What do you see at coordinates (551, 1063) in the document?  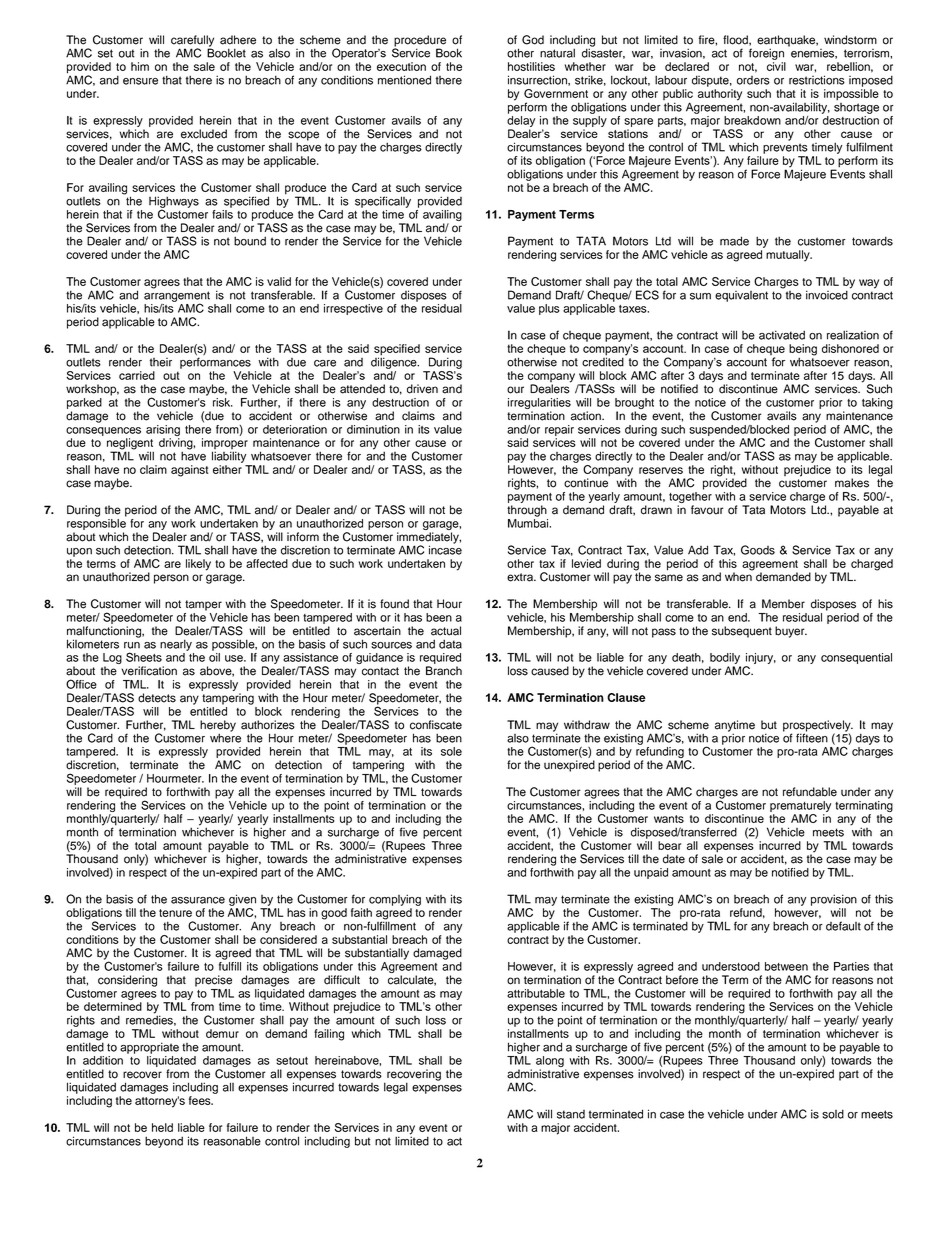 I see `along` at bounding box center [551, 1063].
